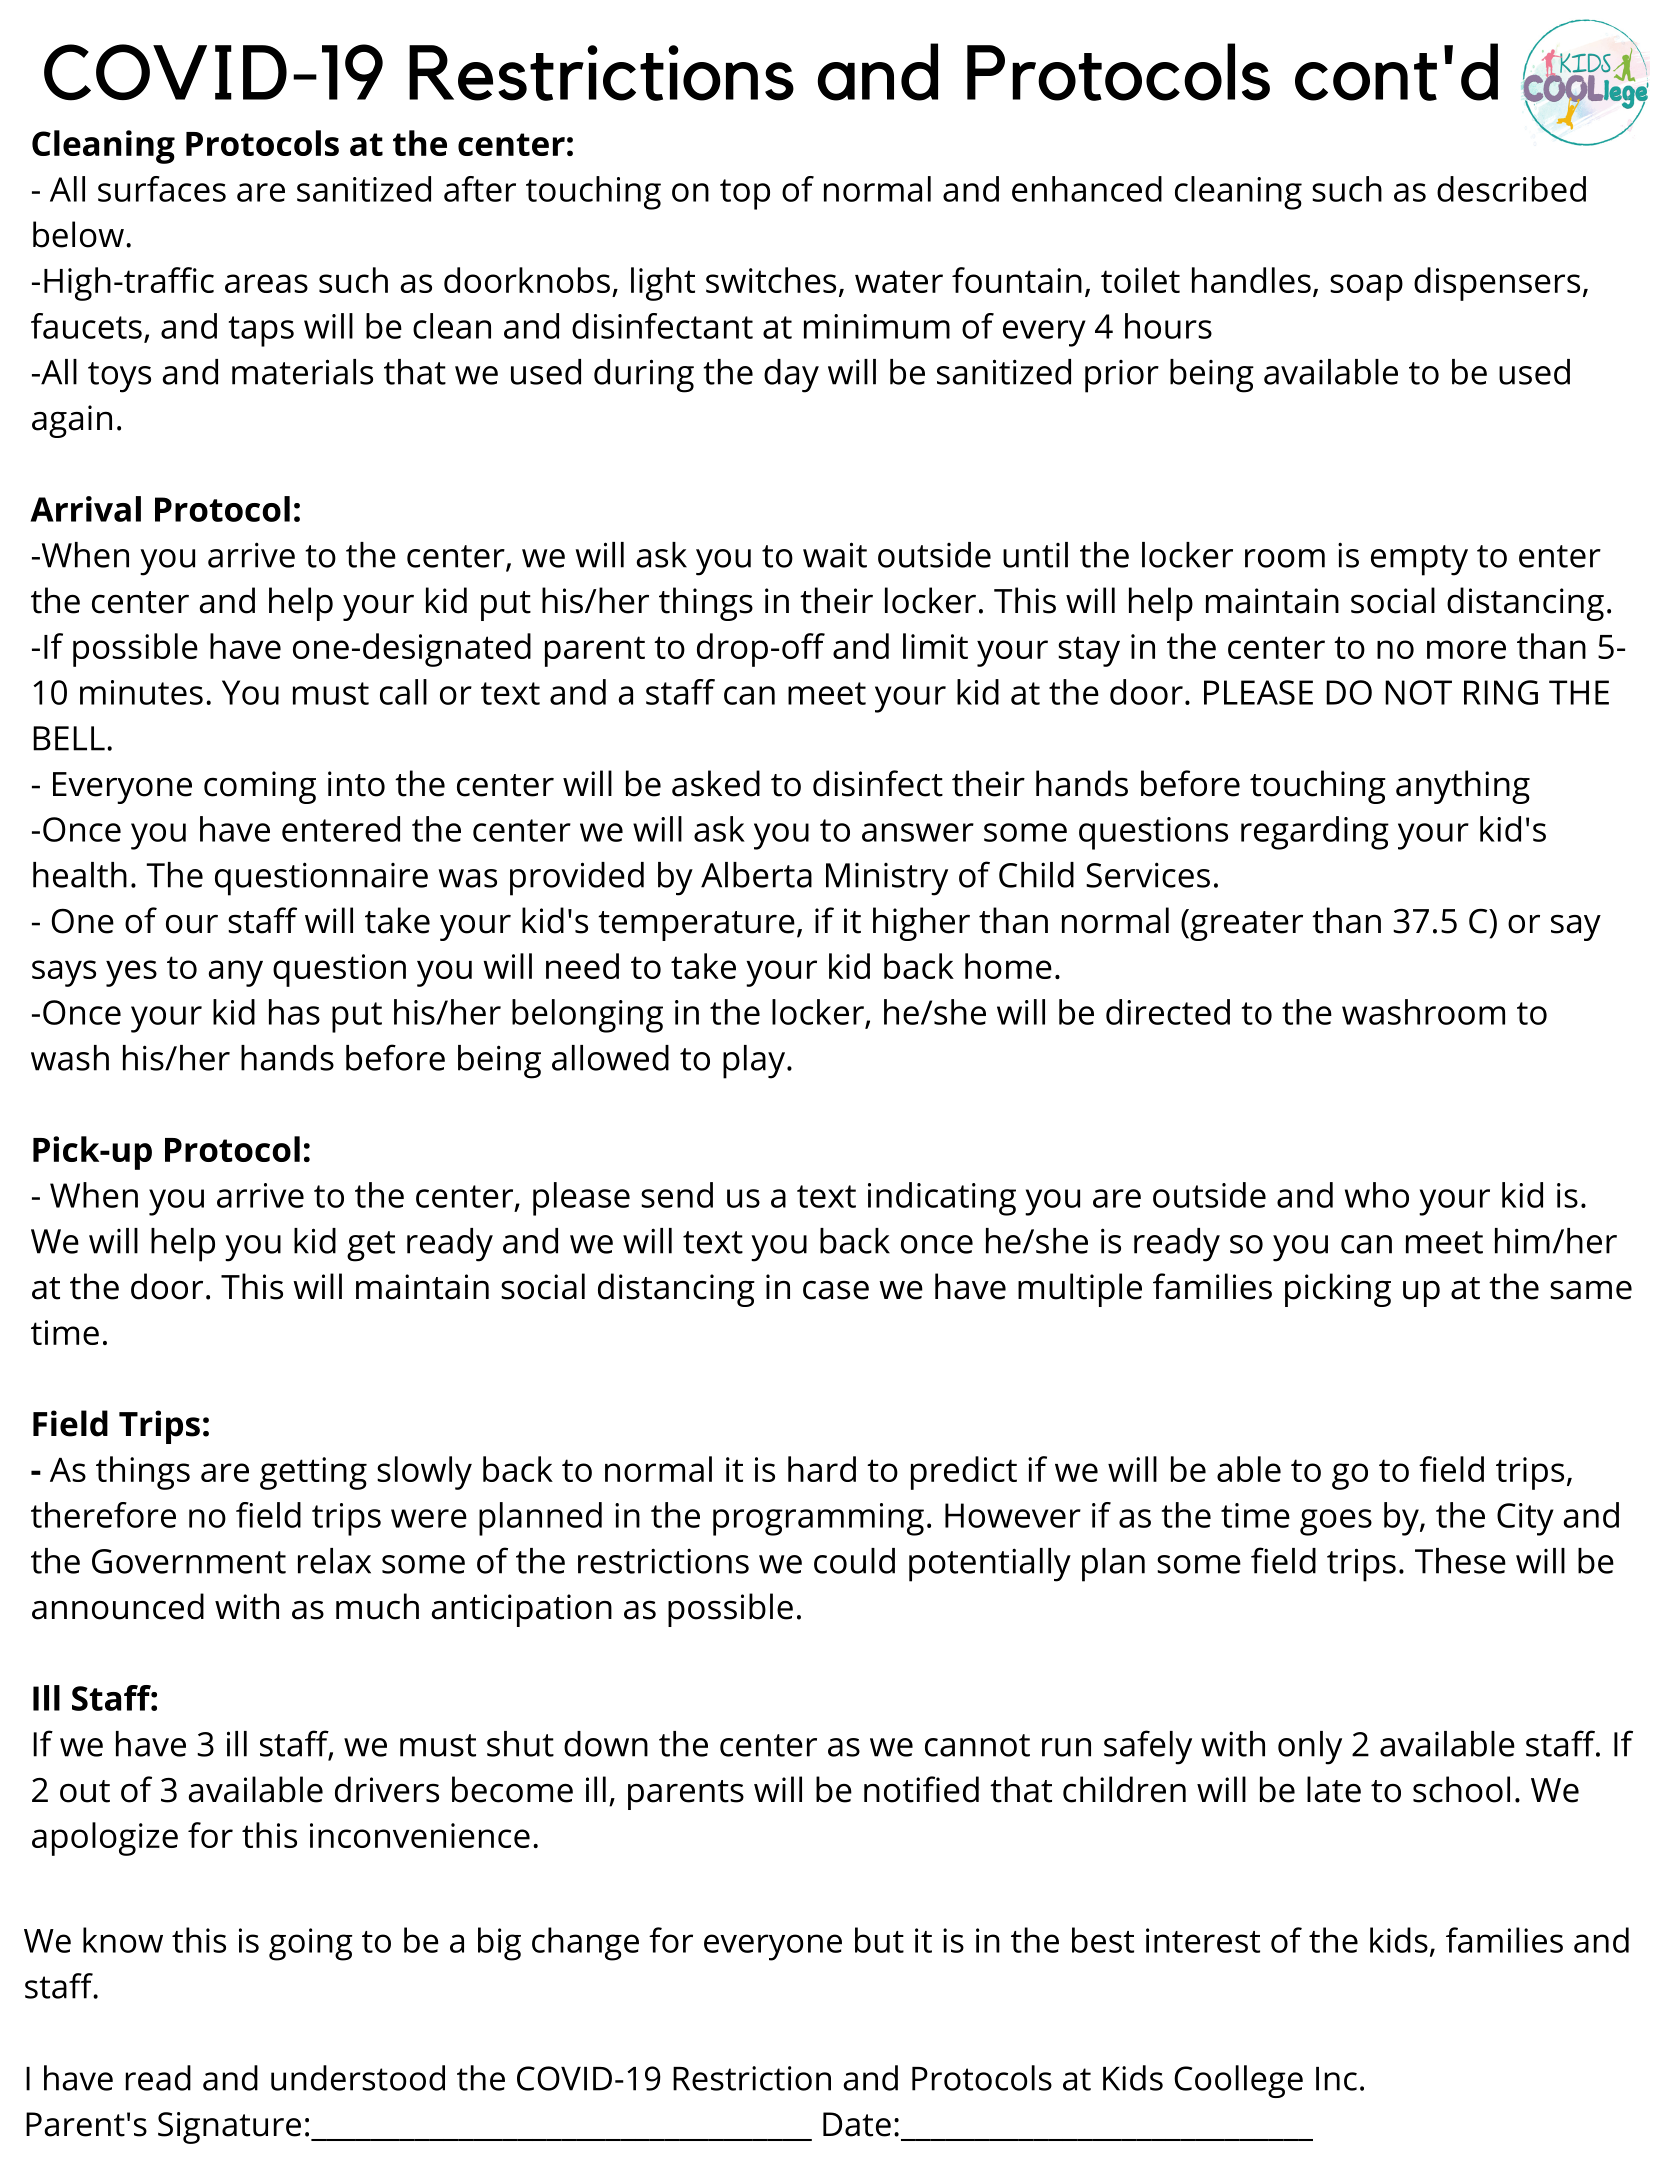  Describe the element at coordinates (771, 280) in the screenshot. I see `switches` at that location.
